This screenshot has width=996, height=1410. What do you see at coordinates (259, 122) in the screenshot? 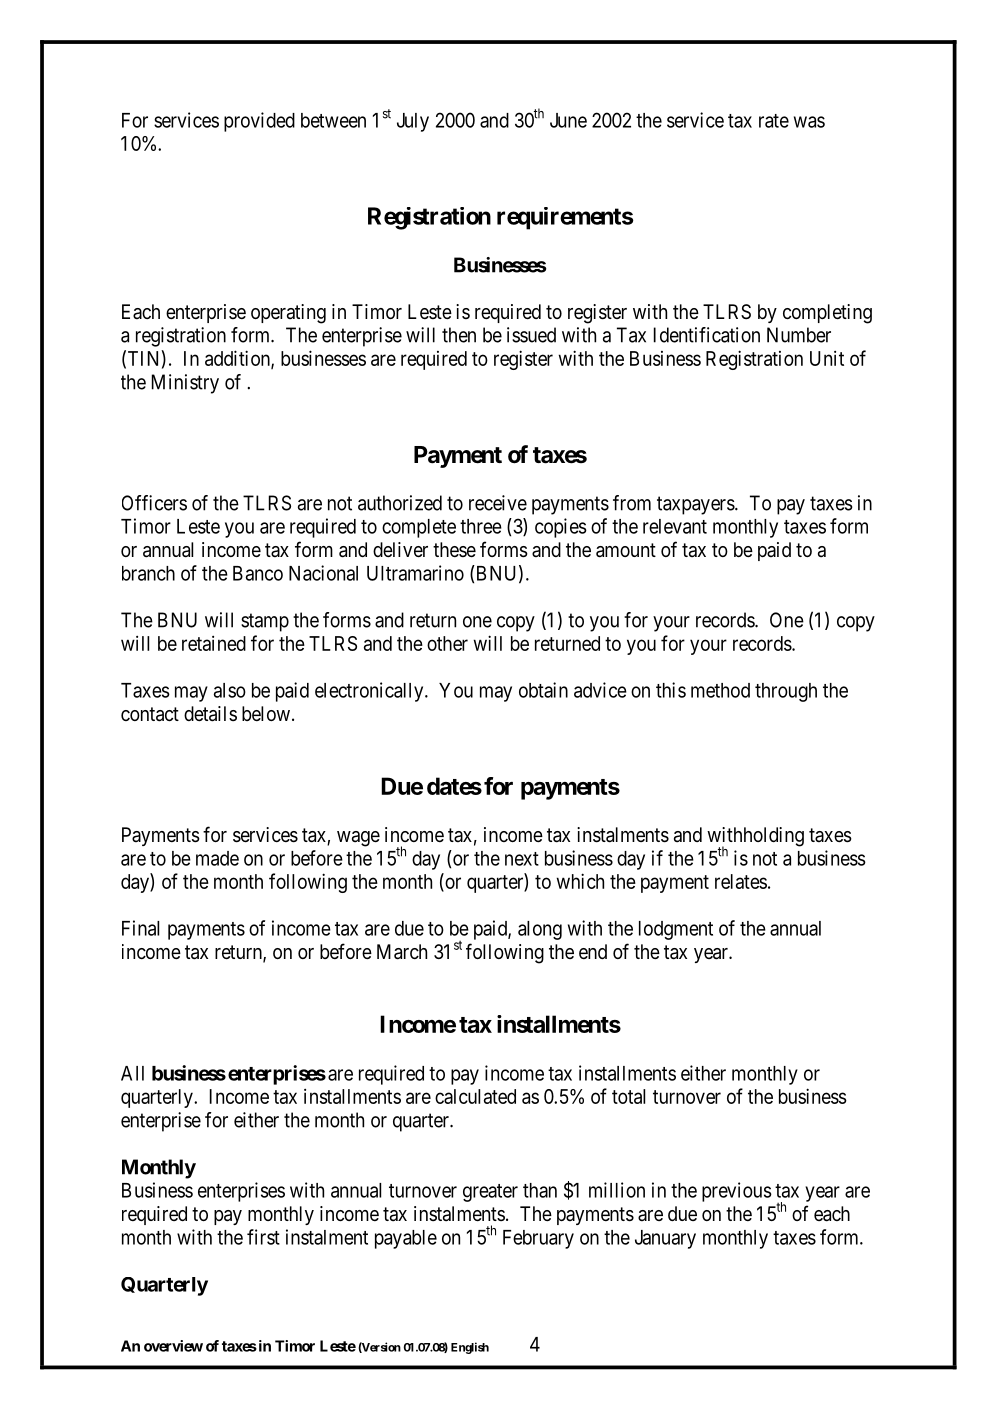
I see `provided` at bounding box center [259, 122].
